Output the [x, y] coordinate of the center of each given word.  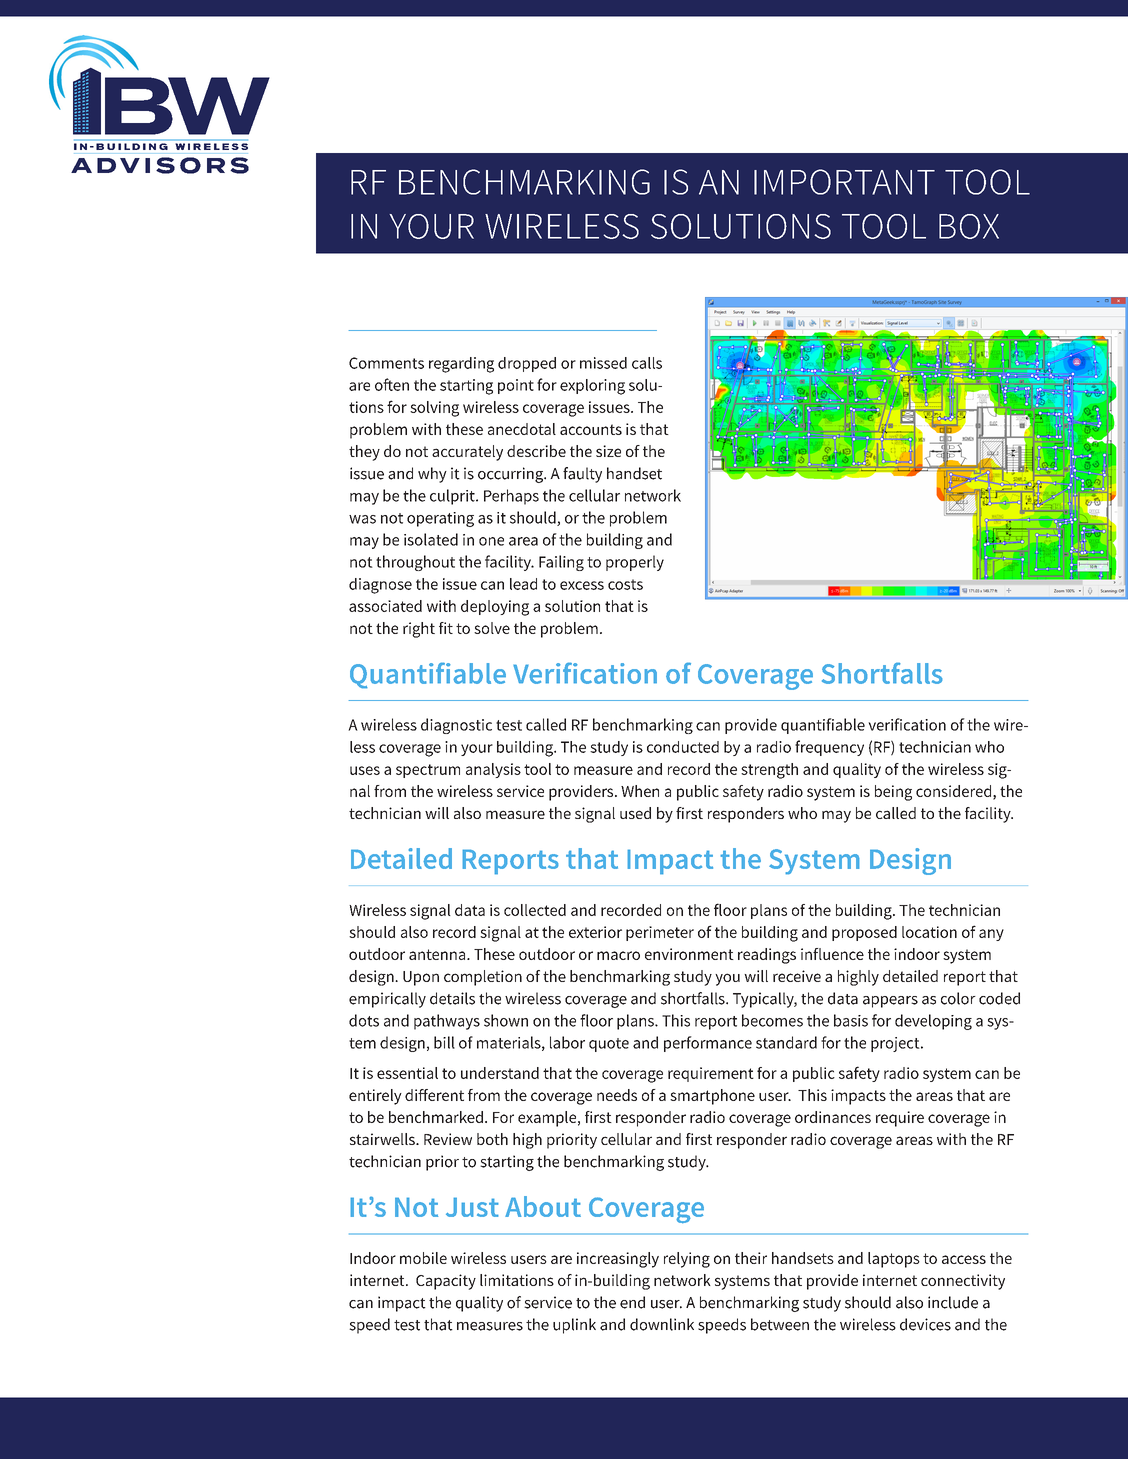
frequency [829, 748]
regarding [461, 365]
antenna [438, 954]
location [929, 932]
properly [635, 563]
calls [647, 363]
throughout [415, 563]
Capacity [446, 1282]
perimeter [660, 933]
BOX [969, 226]
